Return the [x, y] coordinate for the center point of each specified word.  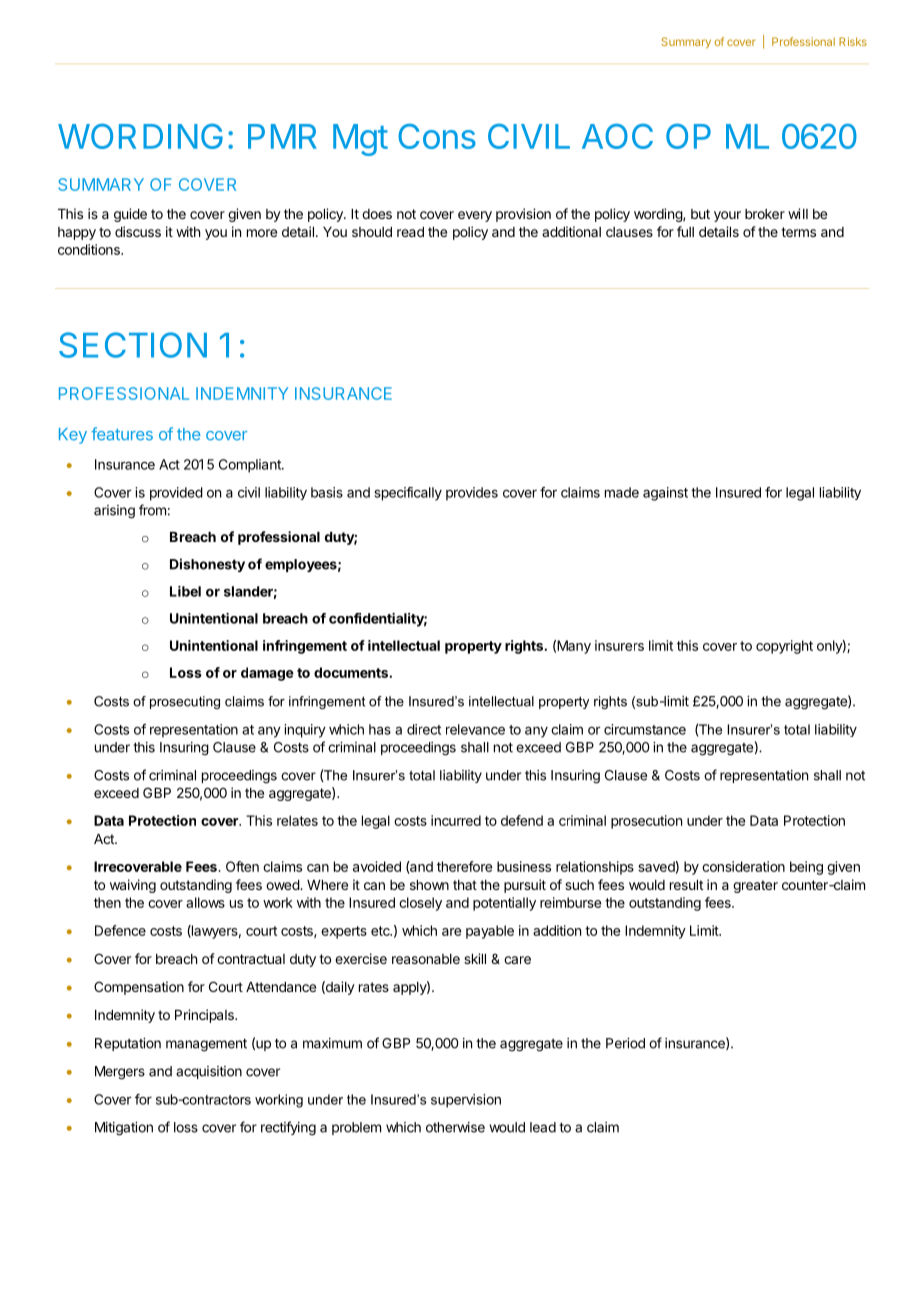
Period [625, 1043]
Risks [853, 41]
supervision [466, 1101]
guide [130, 215]
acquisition [209, 1072]
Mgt [360, 140]
